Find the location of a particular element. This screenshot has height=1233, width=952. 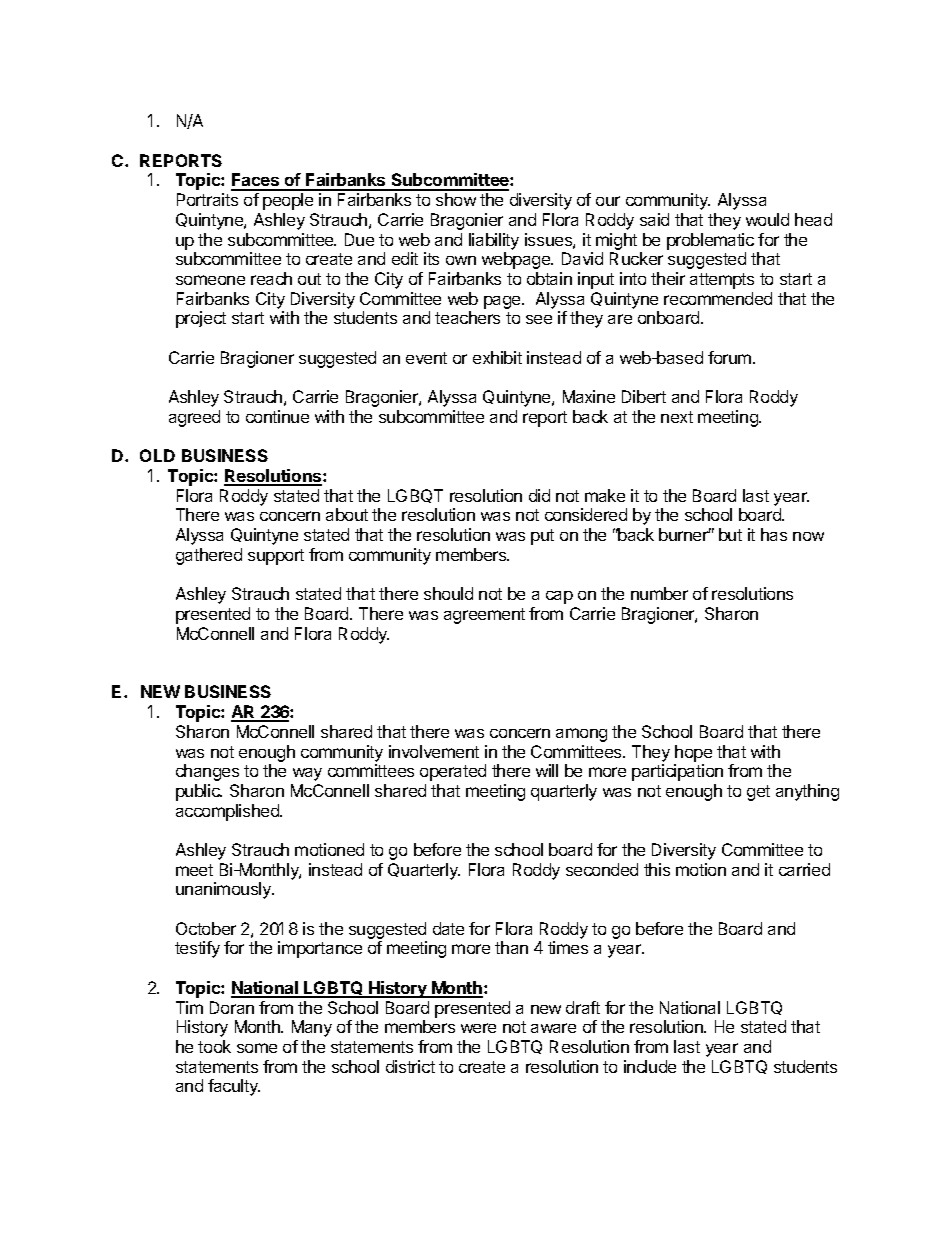

would is located at coordinates (767, 219).
